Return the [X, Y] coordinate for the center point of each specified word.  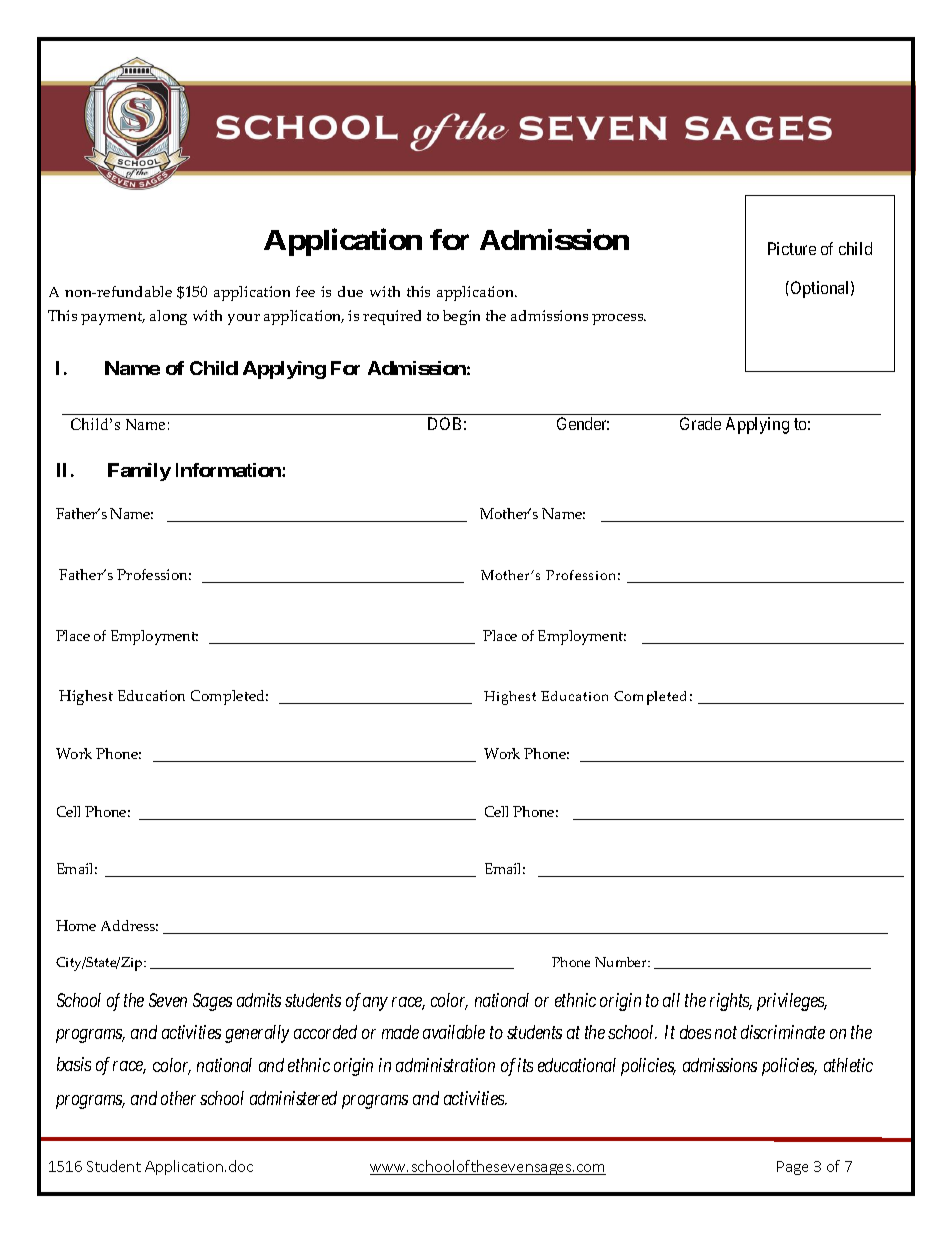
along [168, 317]
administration [445, 1065]
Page [792, 1168]
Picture [792, 248]
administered [293, 1098]
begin [461, 317]
